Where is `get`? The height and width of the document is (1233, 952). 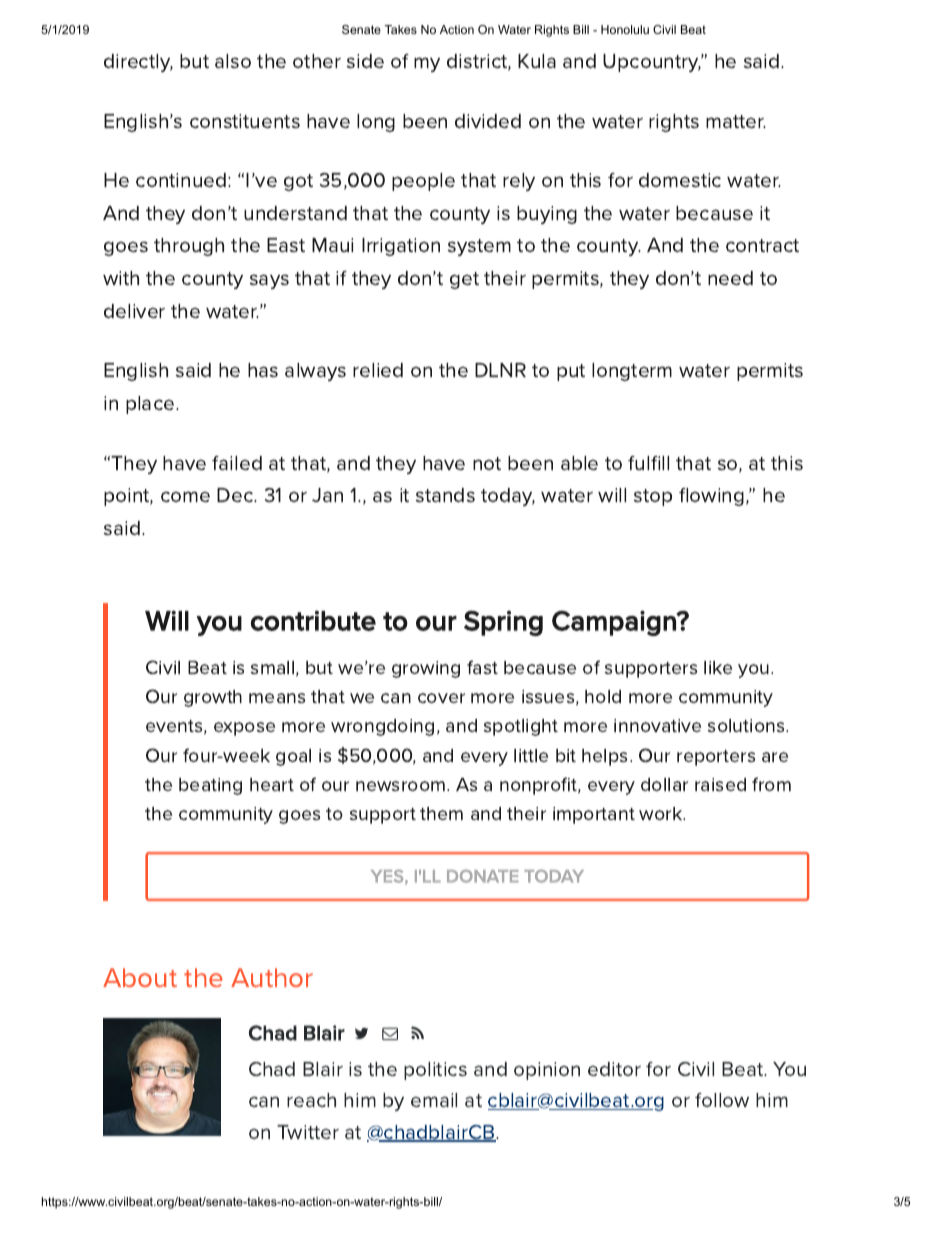
get is located at coordinates (464, 280).
